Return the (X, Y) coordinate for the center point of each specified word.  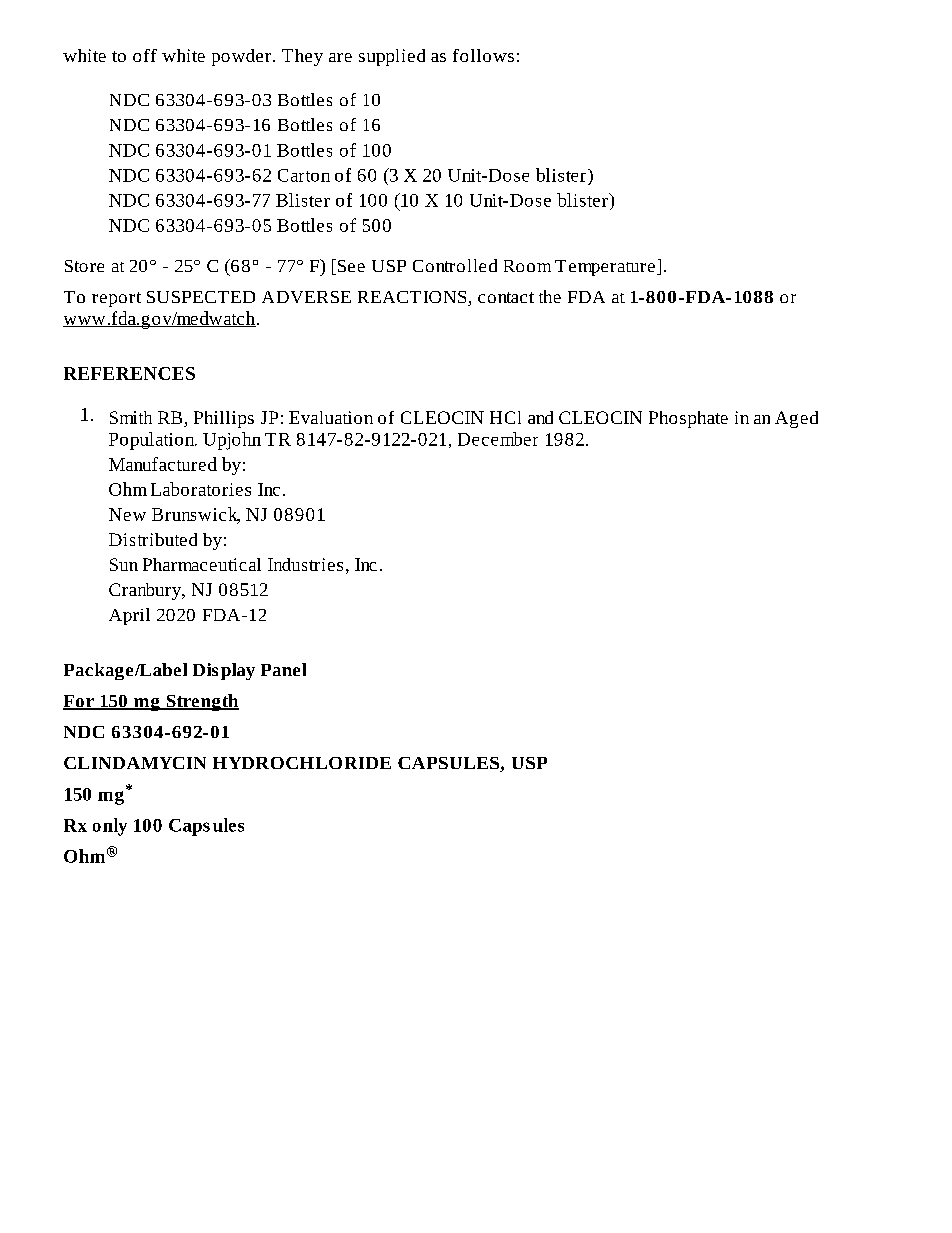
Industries (305, 564)
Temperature (605, 268)
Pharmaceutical (202, 564)
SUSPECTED (201, 297)
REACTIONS (413, 298)
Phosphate (688, 419)
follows (483, 55)
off (145, 55)
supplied (392, 57)
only (110, 827)
